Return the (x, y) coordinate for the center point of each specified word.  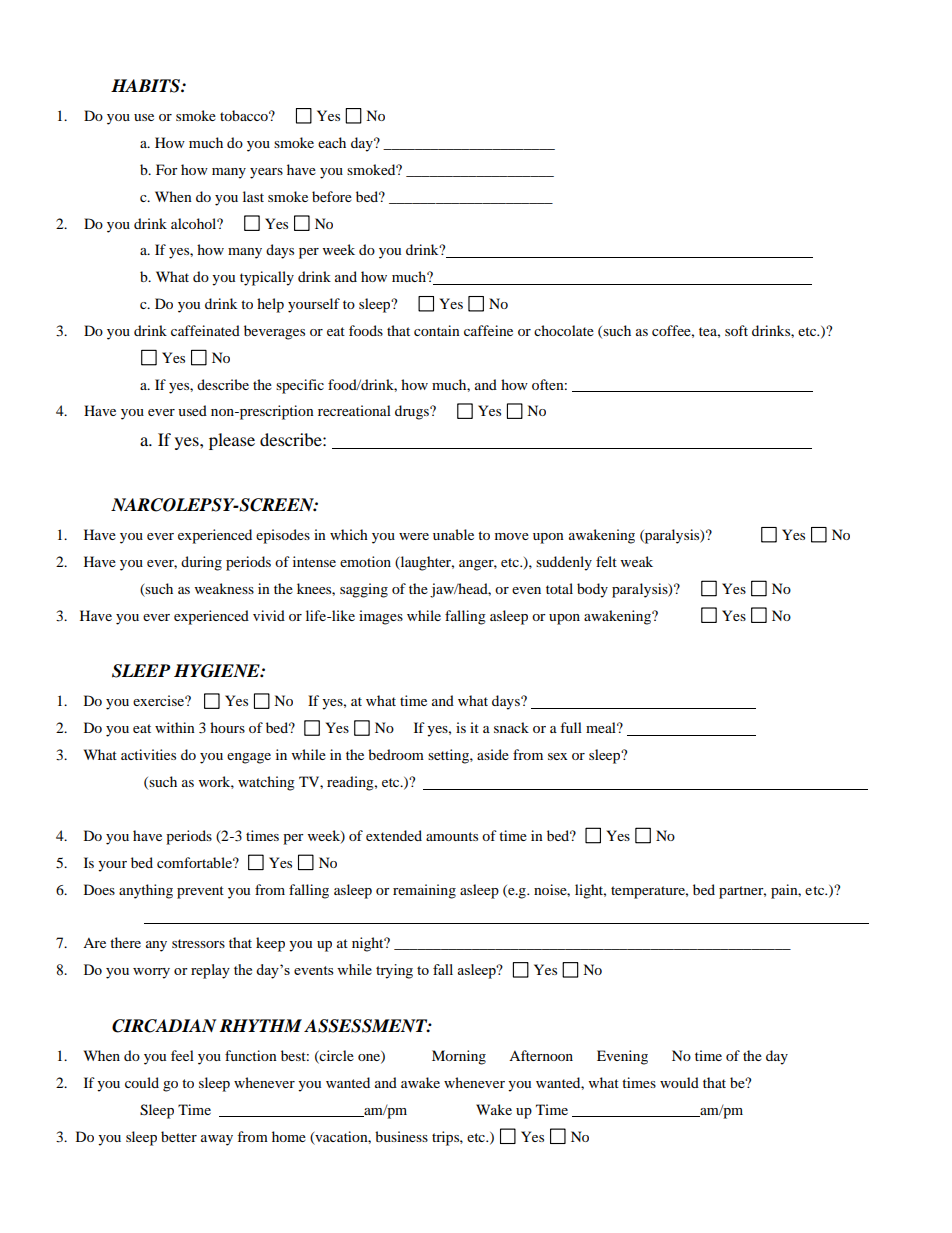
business (401, 1136)
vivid (269, 615)
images (381, 617)
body (592, 590)
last (253, 196)
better (179, 1136)
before (332, 196)
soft (736, 330)
